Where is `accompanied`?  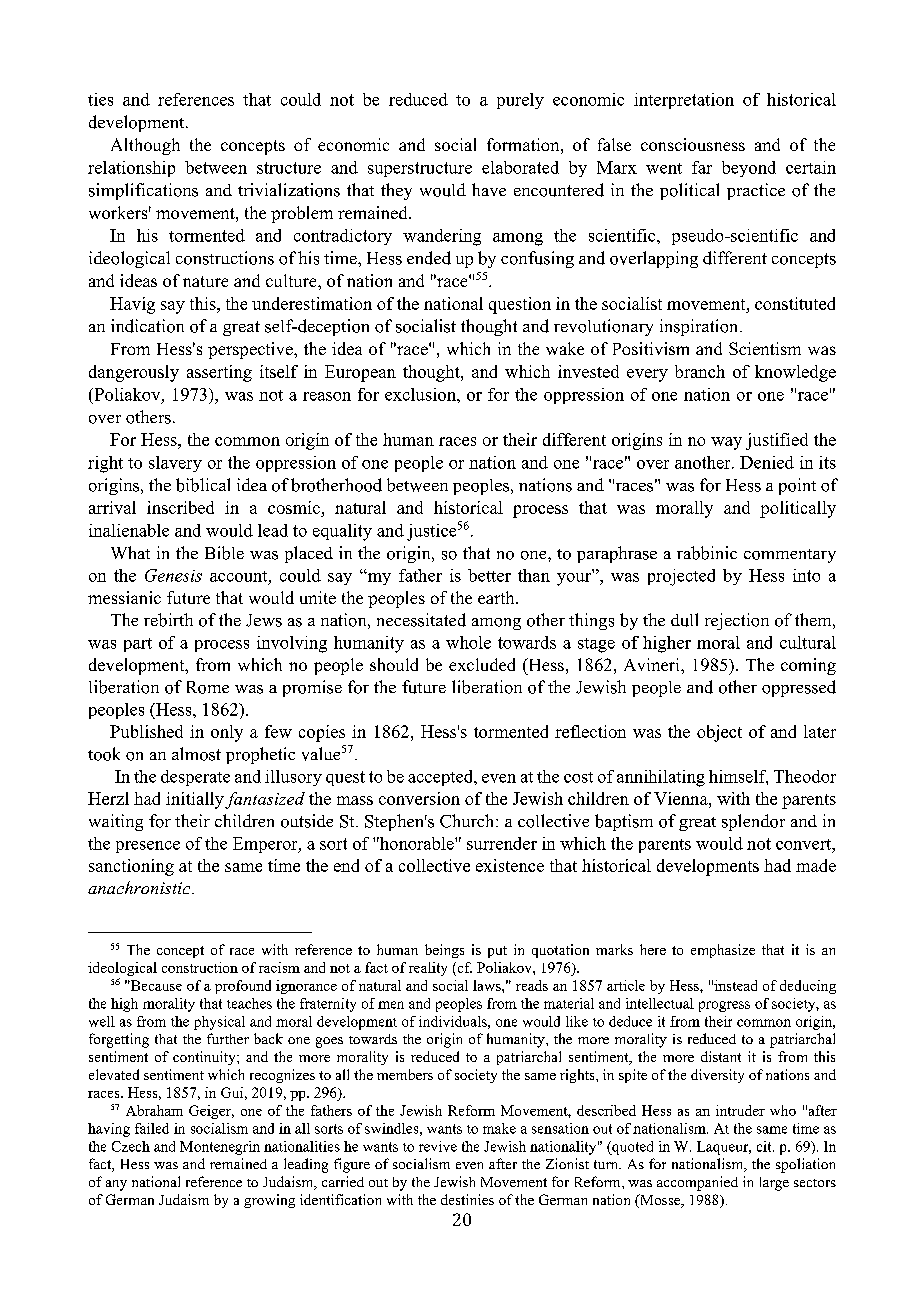
accompanied is located at coordinates (697, 1183).
